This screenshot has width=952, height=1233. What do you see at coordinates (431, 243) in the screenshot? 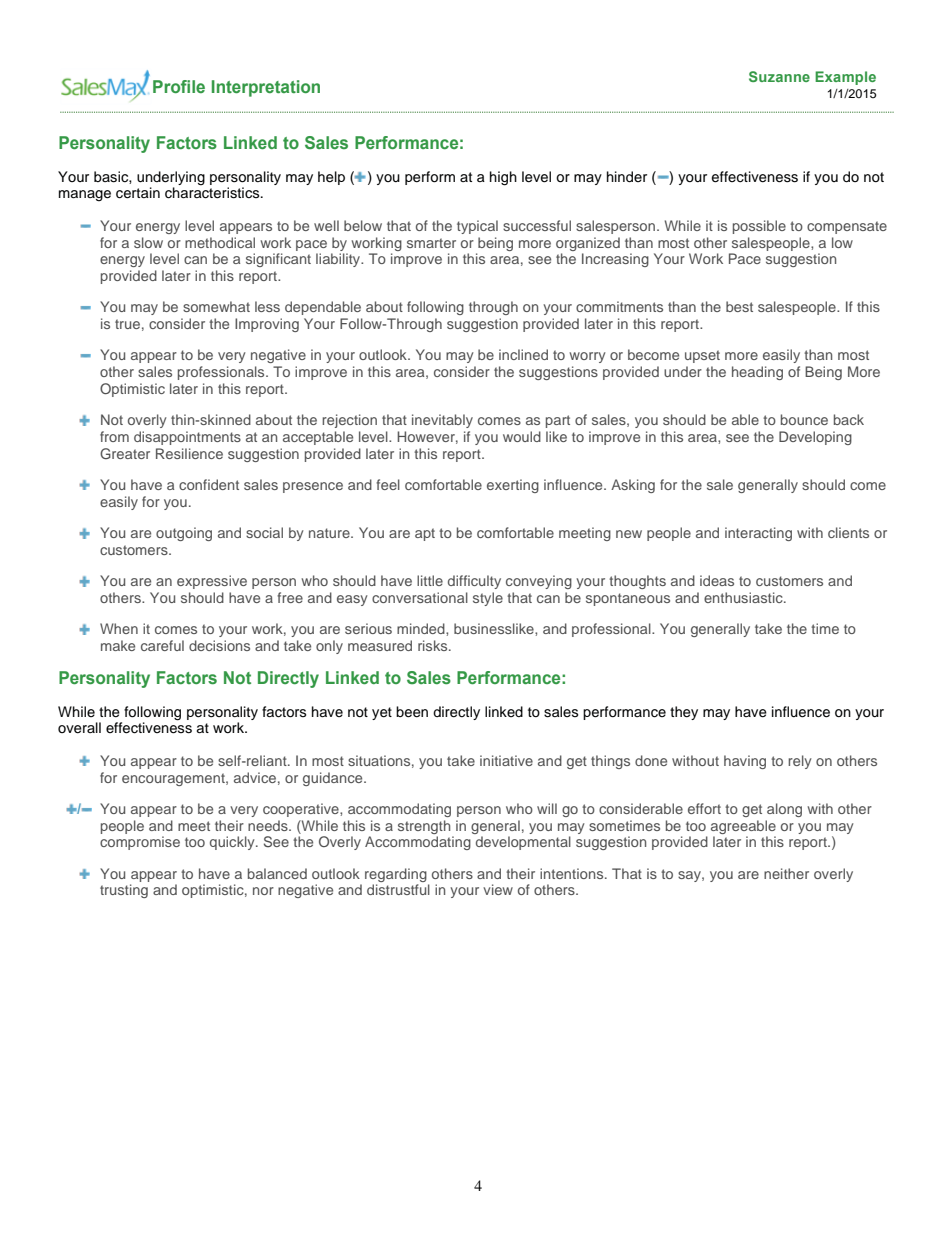
I see `smarter` at bounding box center [431, 243].
